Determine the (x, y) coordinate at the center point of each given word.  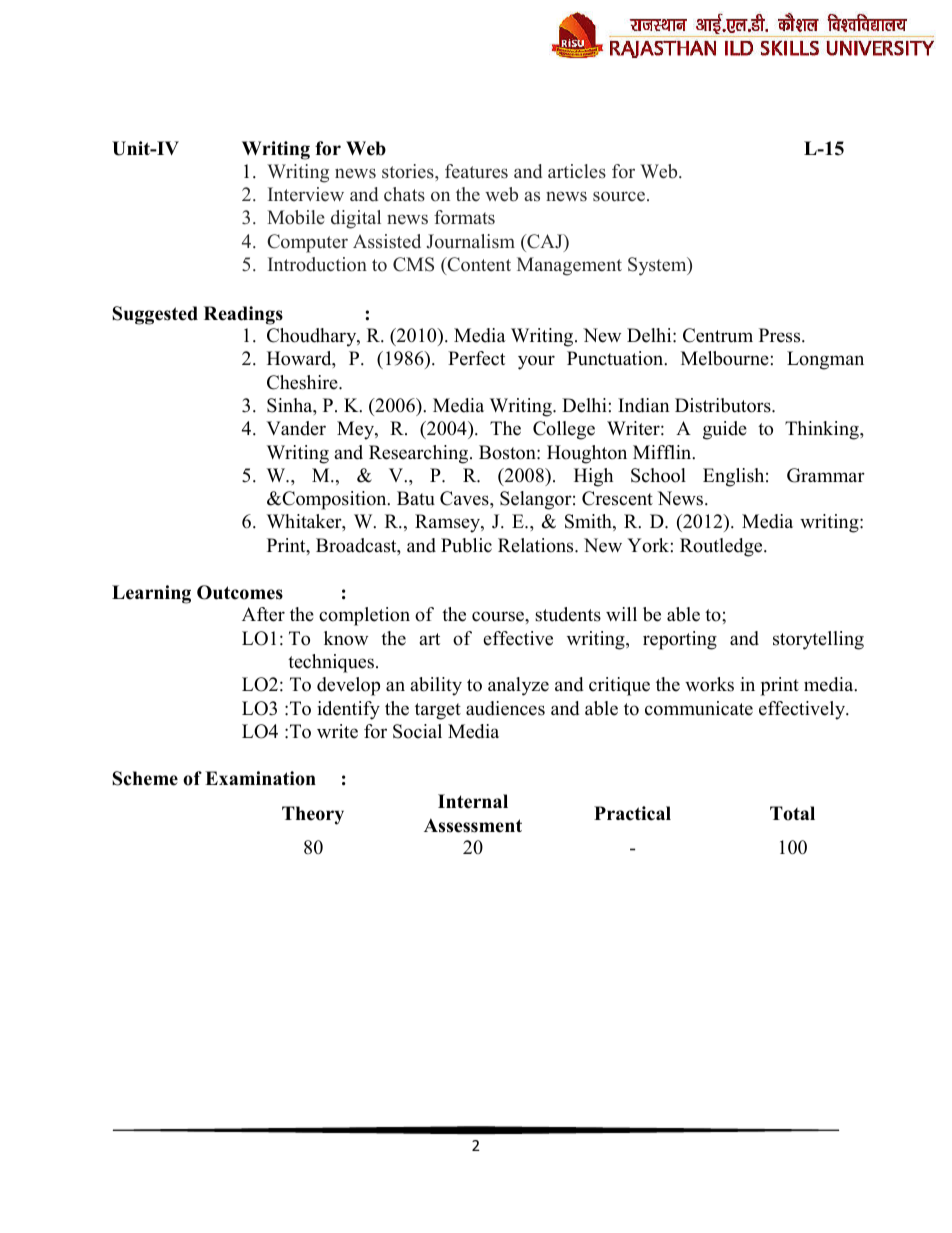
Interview (306, 194)
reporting (680, 640)
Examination (260, 778)
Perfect (476, 358)
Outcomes (240, 592)
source (619, 196)
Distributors (724, 405)
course (499, 616)
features (476, 171)
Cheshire (303, 382)
